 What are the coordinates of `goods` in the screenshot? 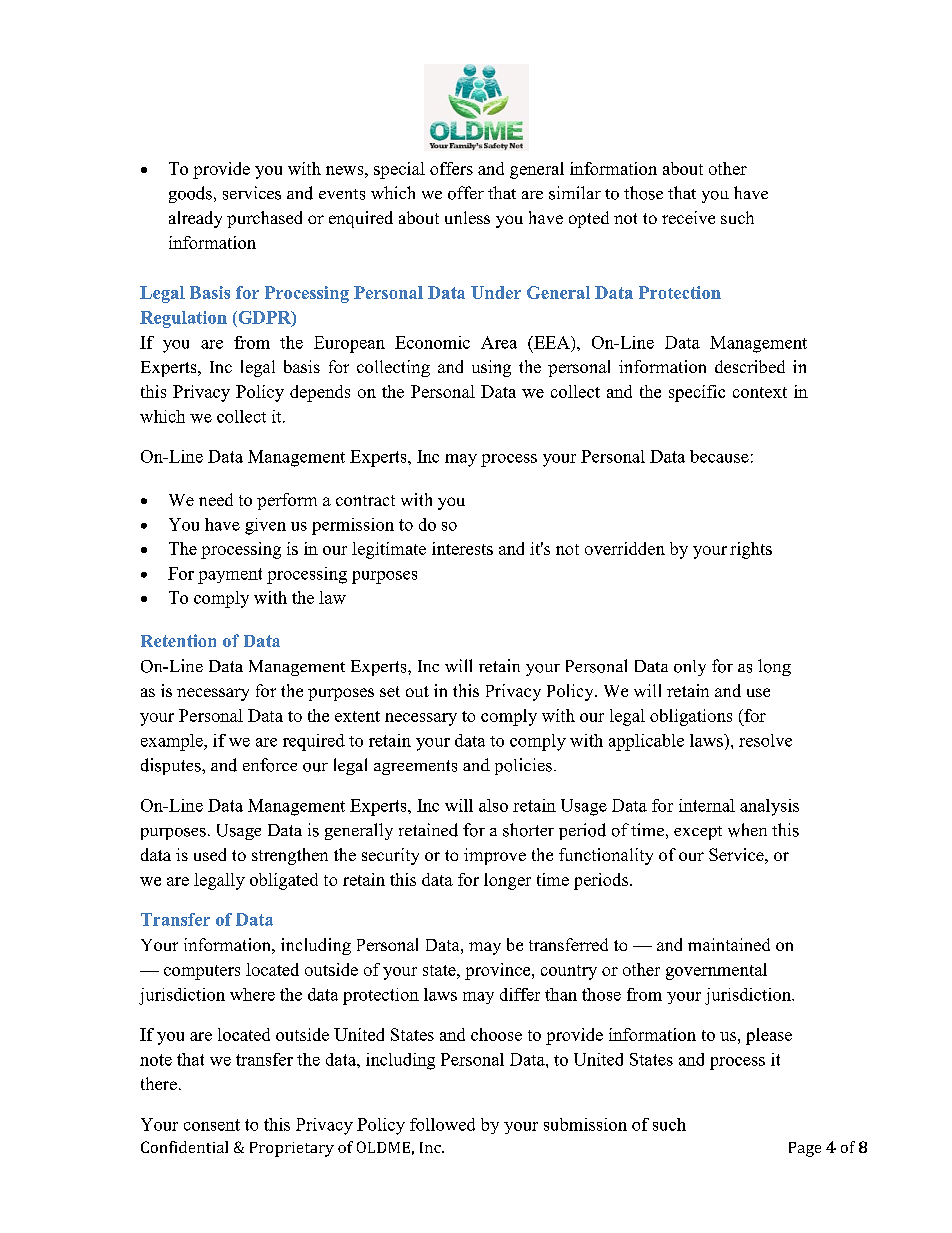 It's located at (190, 194).
